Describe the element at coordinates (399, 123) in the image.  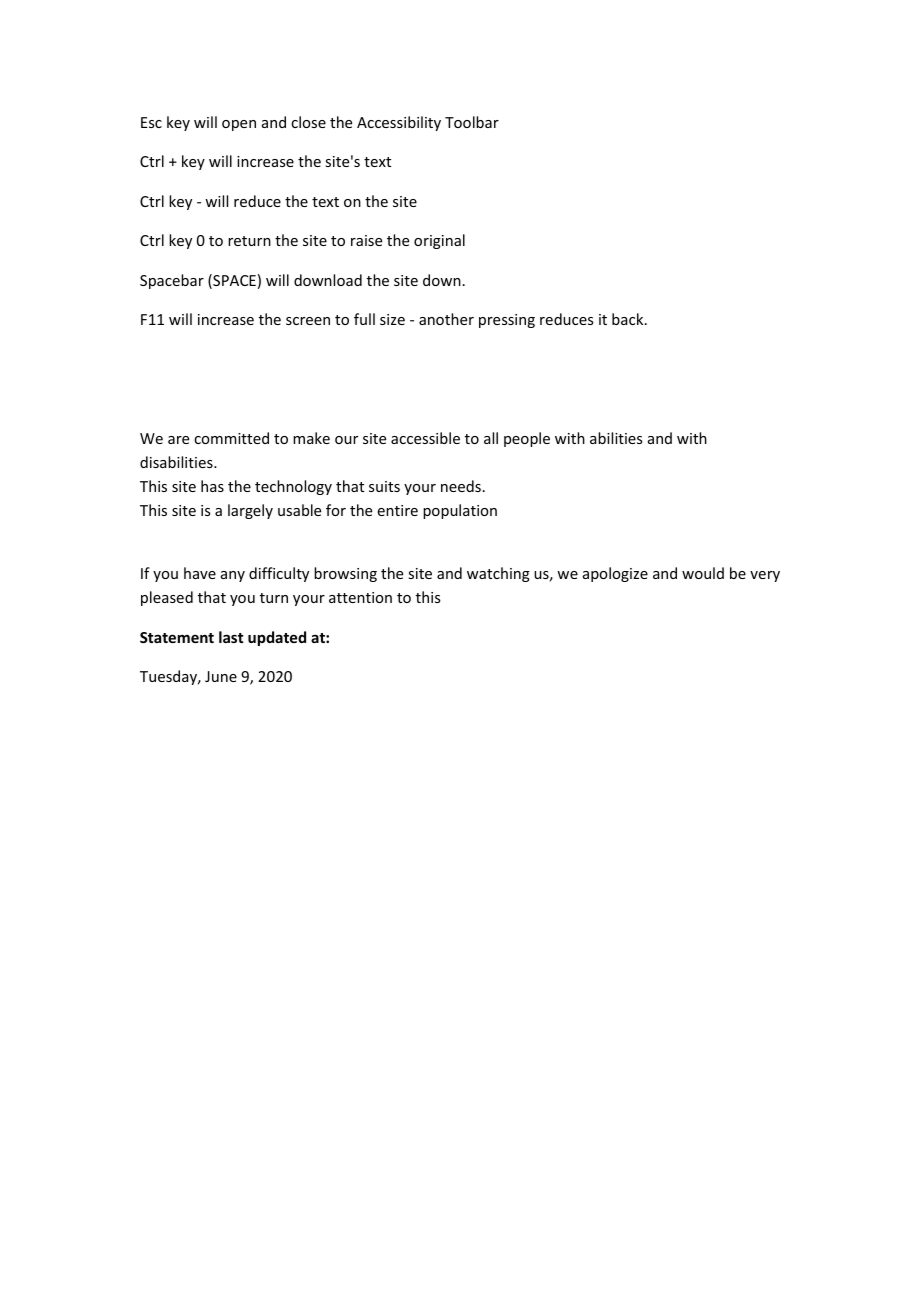
I see `Accessibility` at that location.
